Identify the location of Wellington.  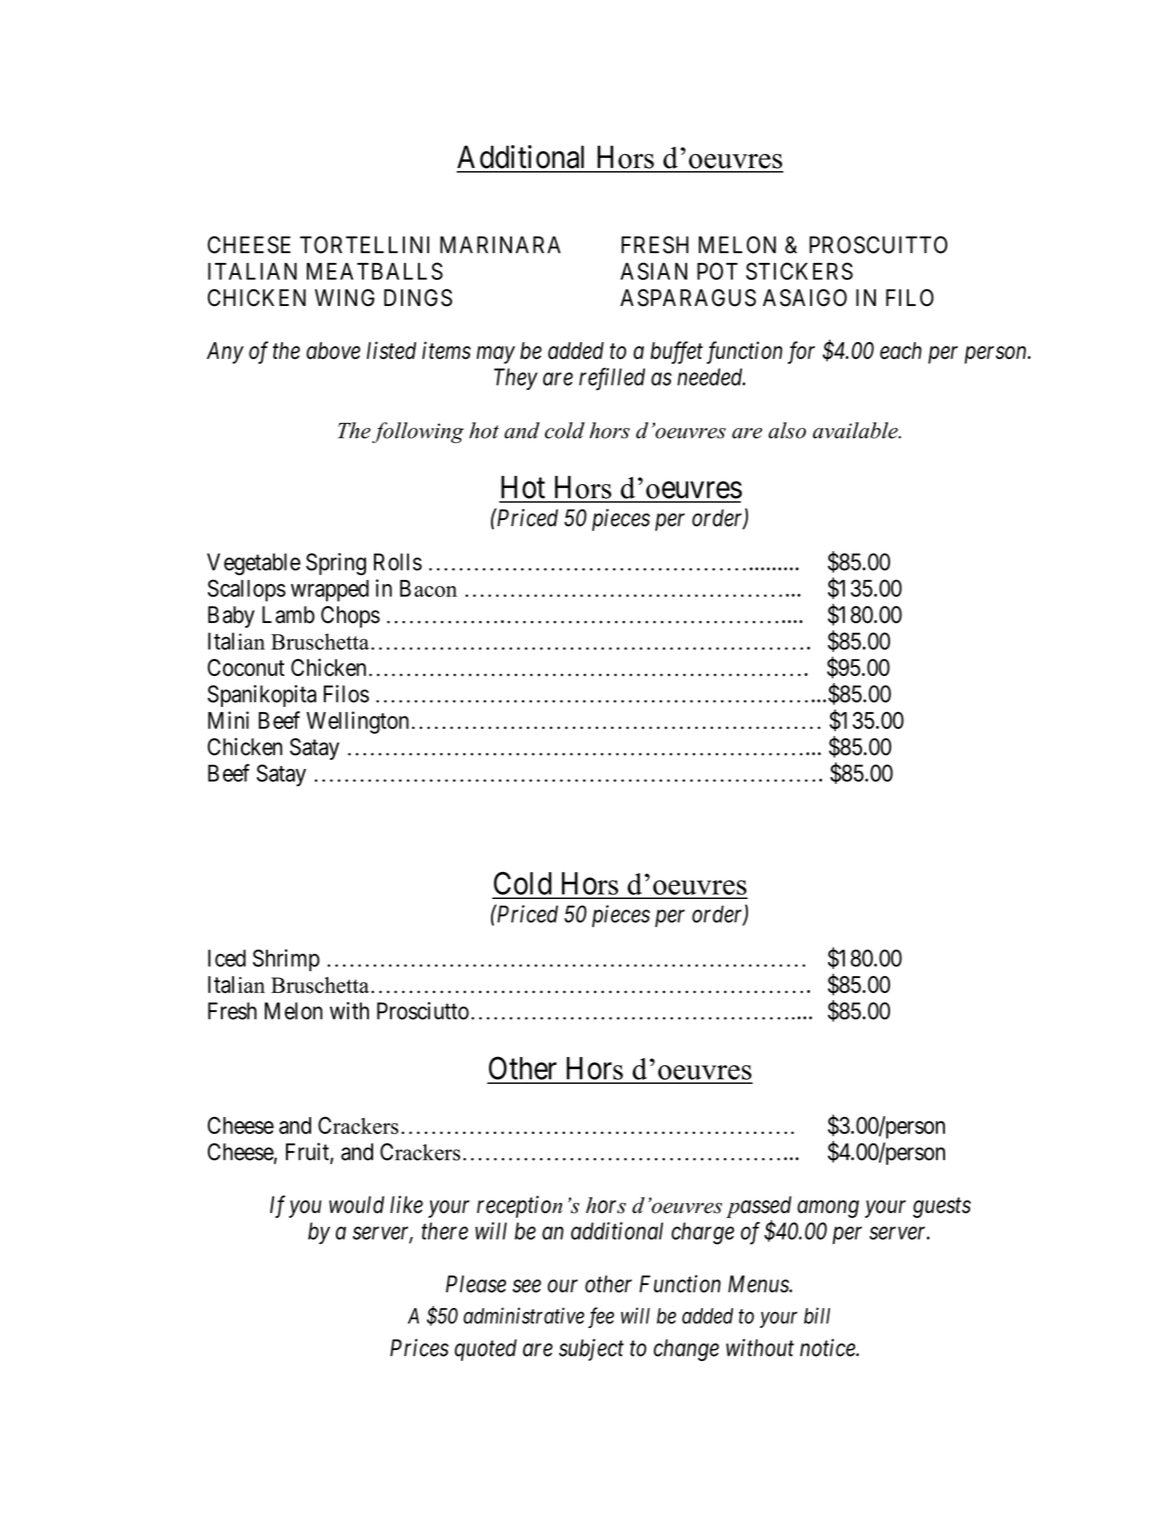
(357, 722).
